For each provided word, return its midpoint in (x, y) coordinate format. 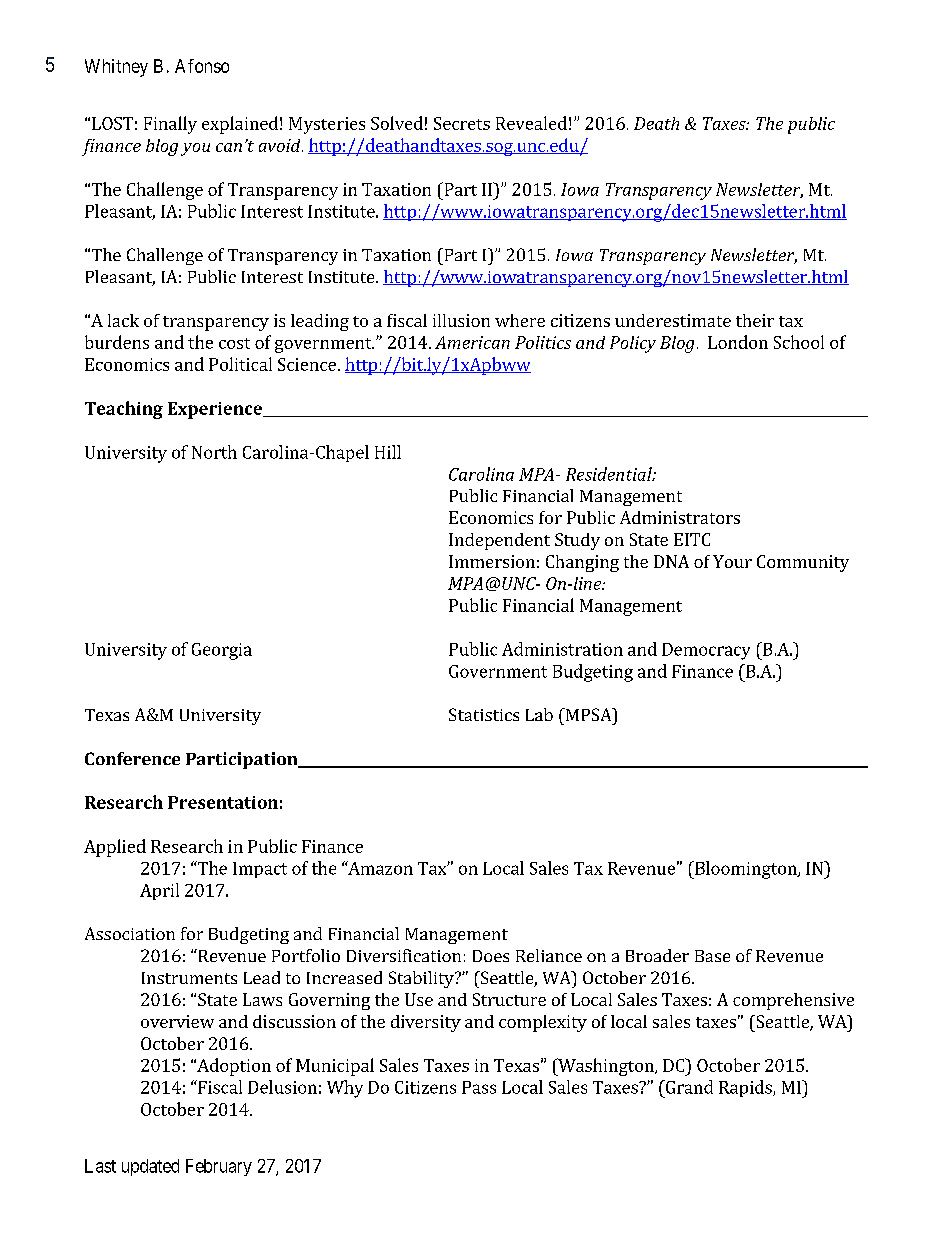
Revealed (531, 123)
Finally (170, 125)
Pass (479, 1087)
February (219, 1167)
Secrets (462, 123)
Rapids (746, 1088)
